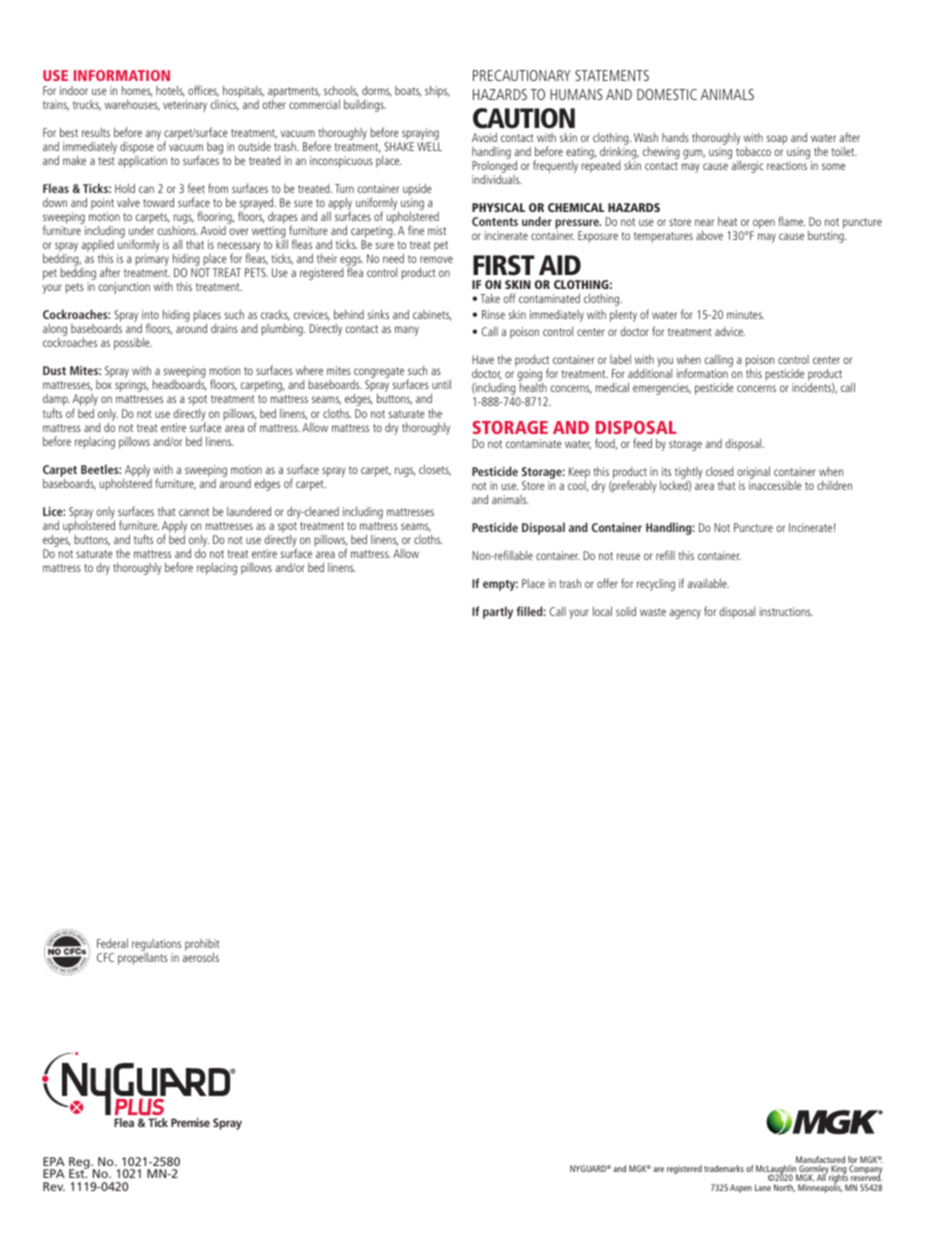  Describe the element at coordinates (156, 946) in the image. I see `regulations` at that location.
